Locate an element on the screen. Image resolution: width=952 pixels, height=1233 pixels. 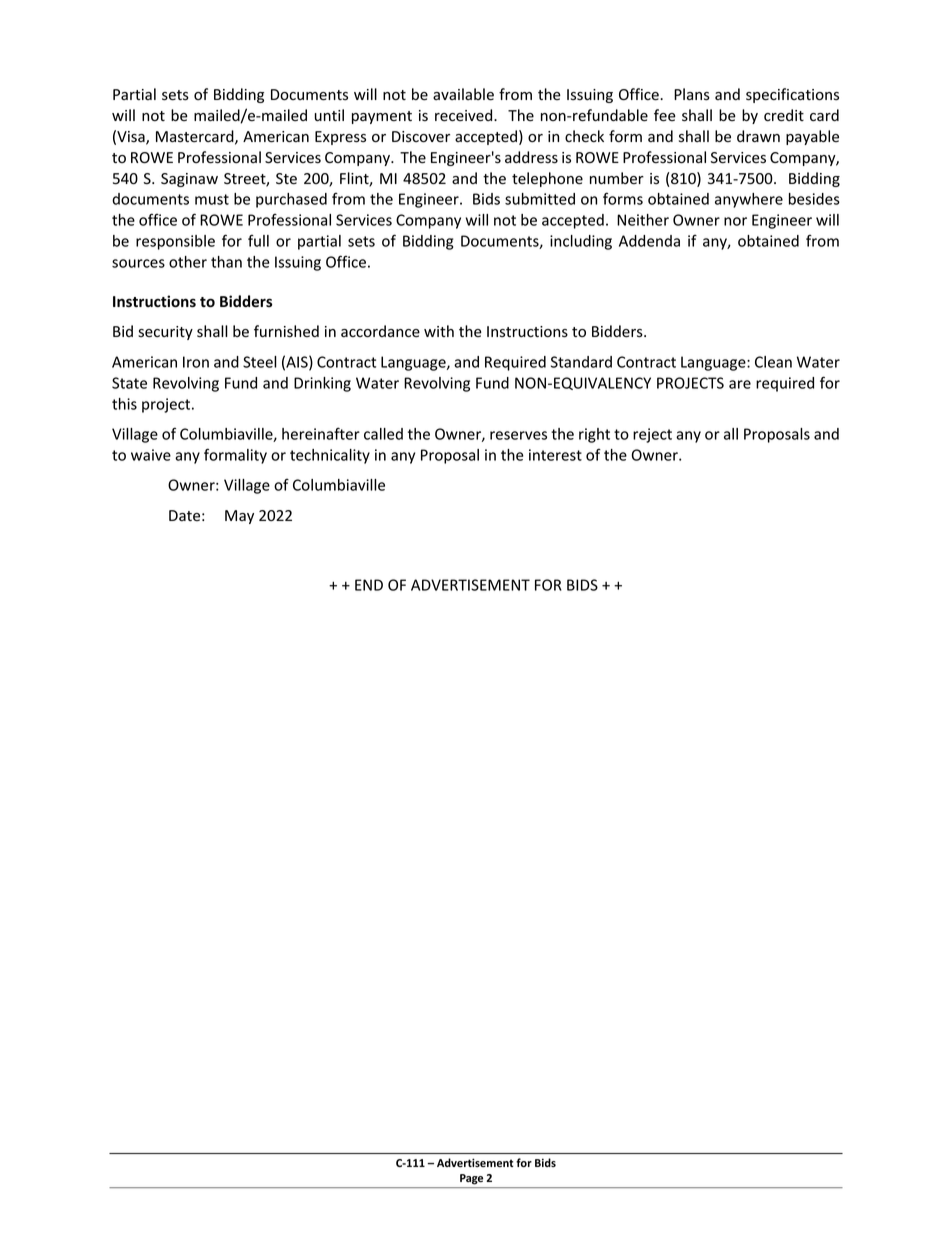
technicality is located at coordinates (330, 456).
